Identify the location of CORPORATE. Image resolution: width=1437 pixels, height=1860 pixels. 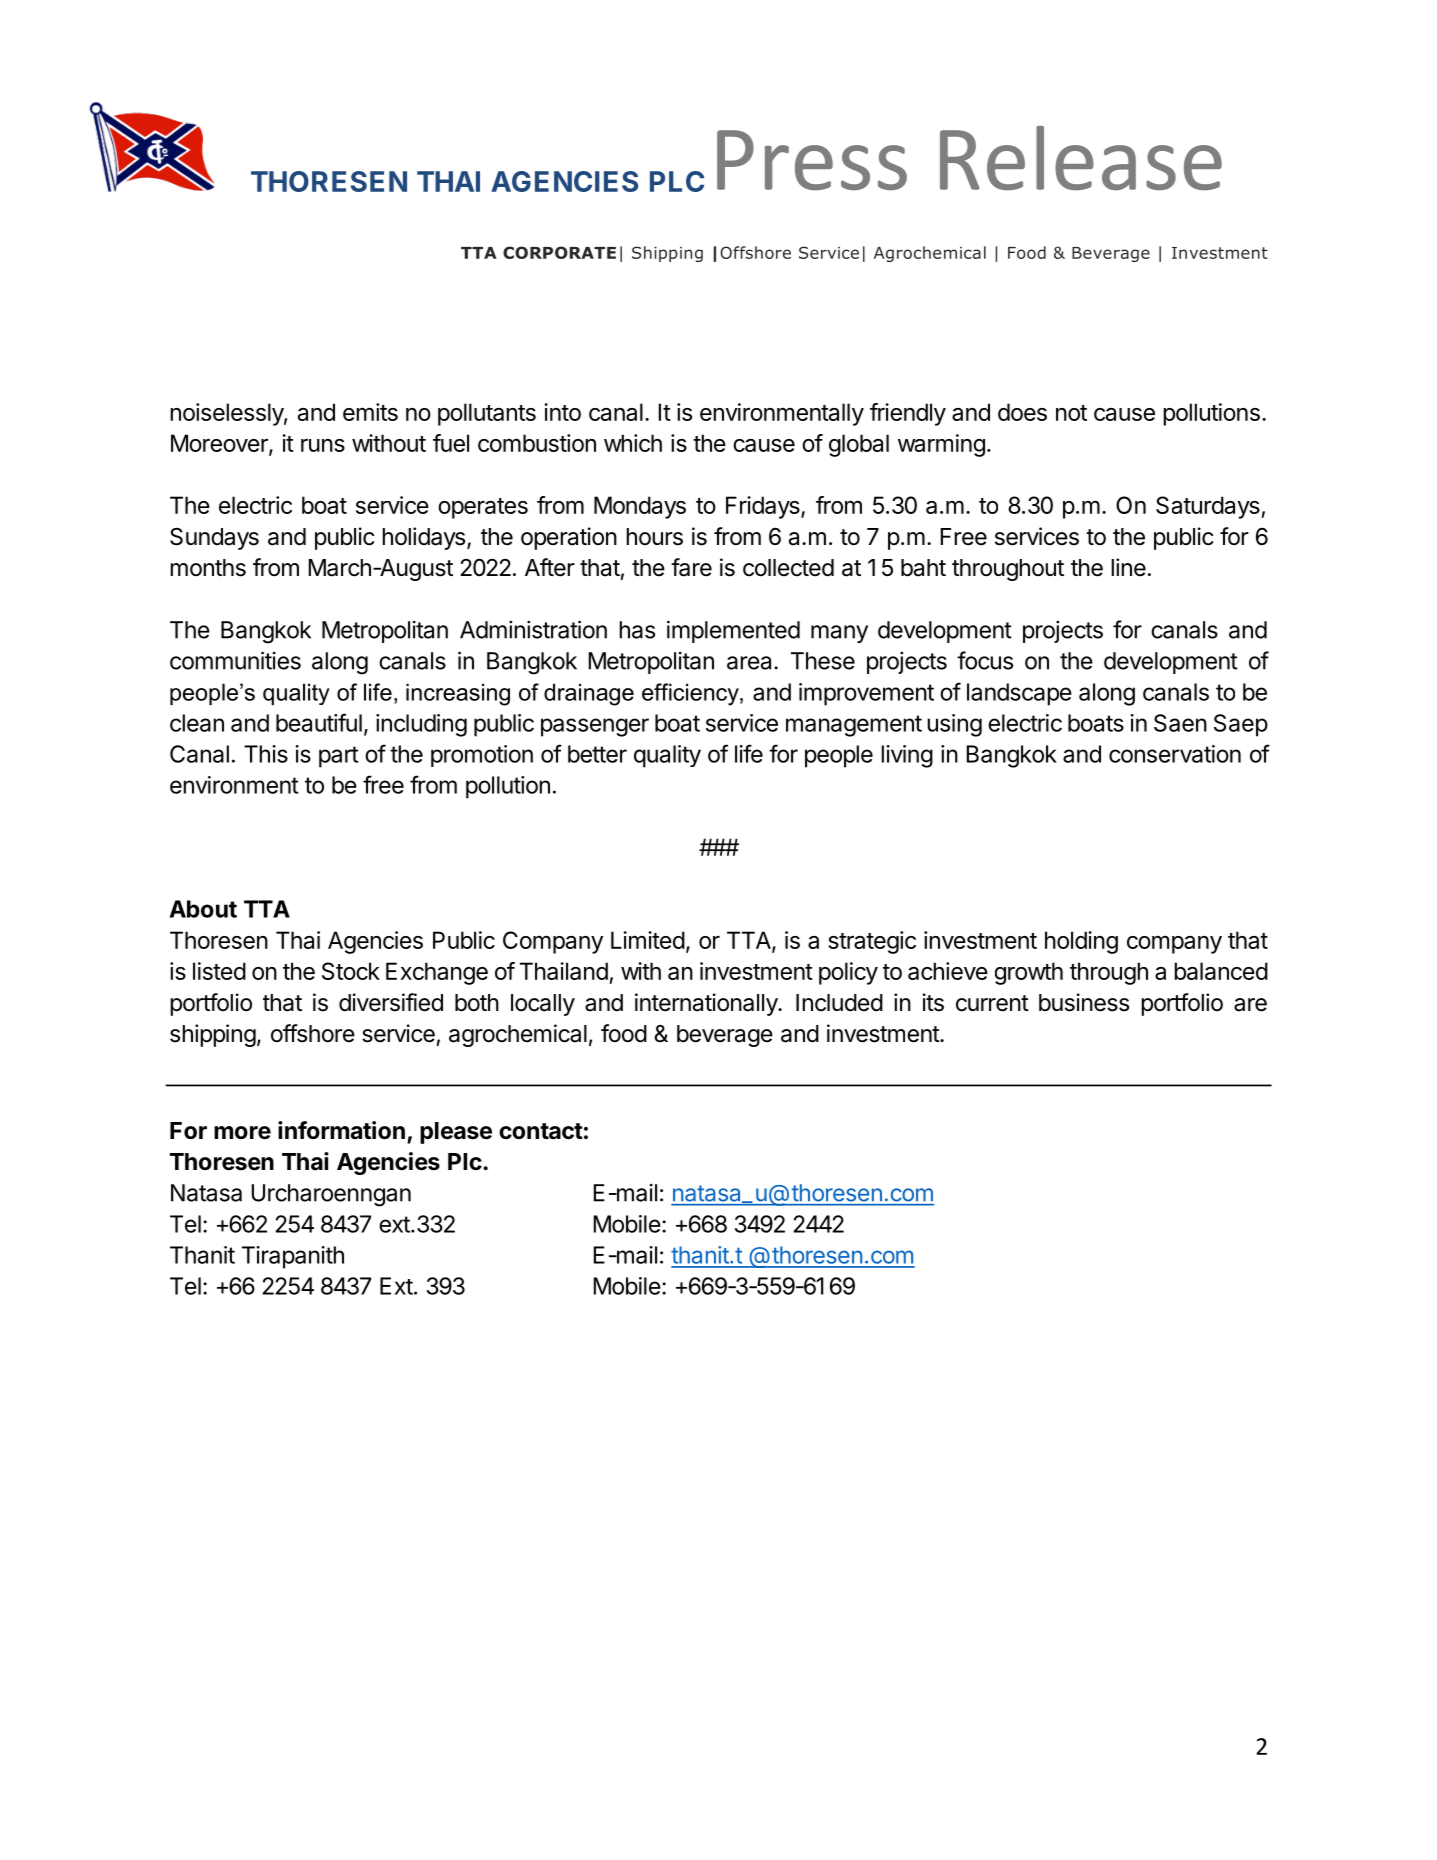
(559, 252).
